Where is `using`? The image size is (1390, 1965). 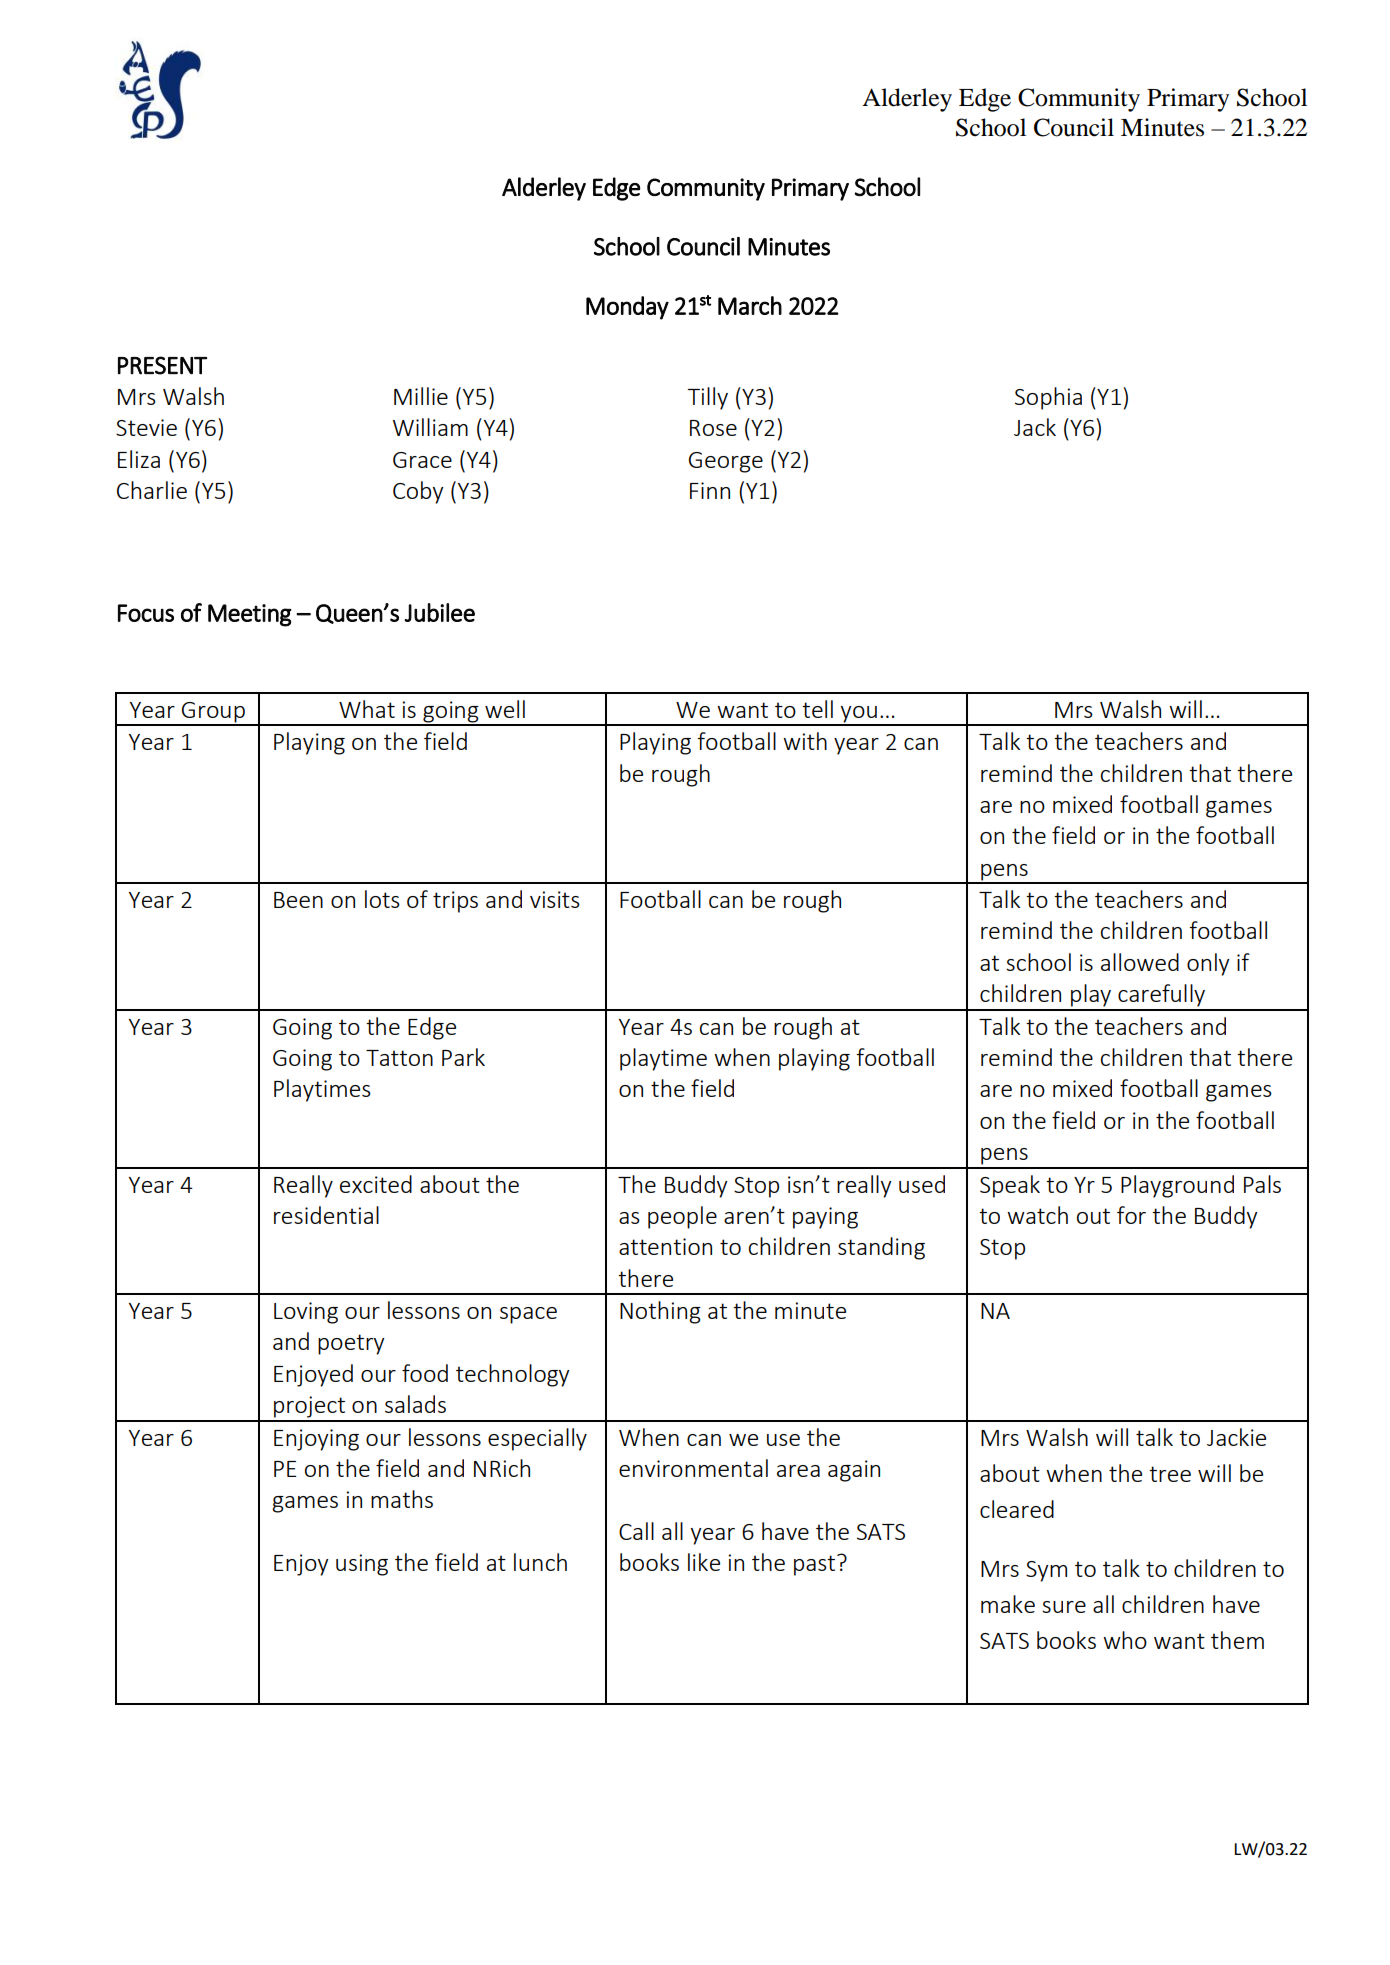
using is located at coordinates (362, 1565).
